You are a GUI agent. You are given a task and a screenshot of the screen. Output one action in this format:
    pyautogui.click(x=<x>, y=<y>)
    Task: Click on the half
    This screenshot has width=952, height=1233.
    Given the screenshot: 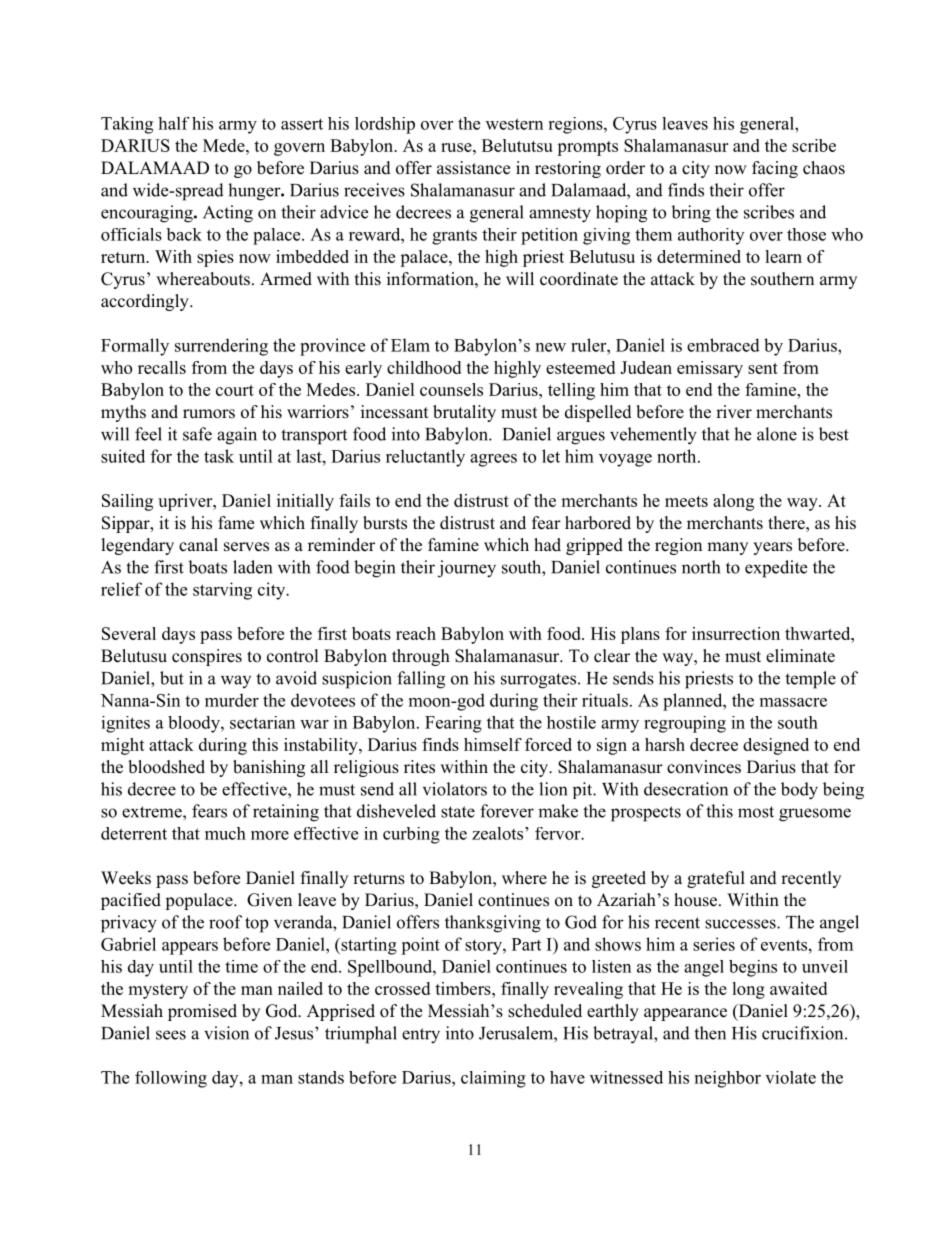 What is the action you would take?
    pyautogui.click(x=173, y=123)
